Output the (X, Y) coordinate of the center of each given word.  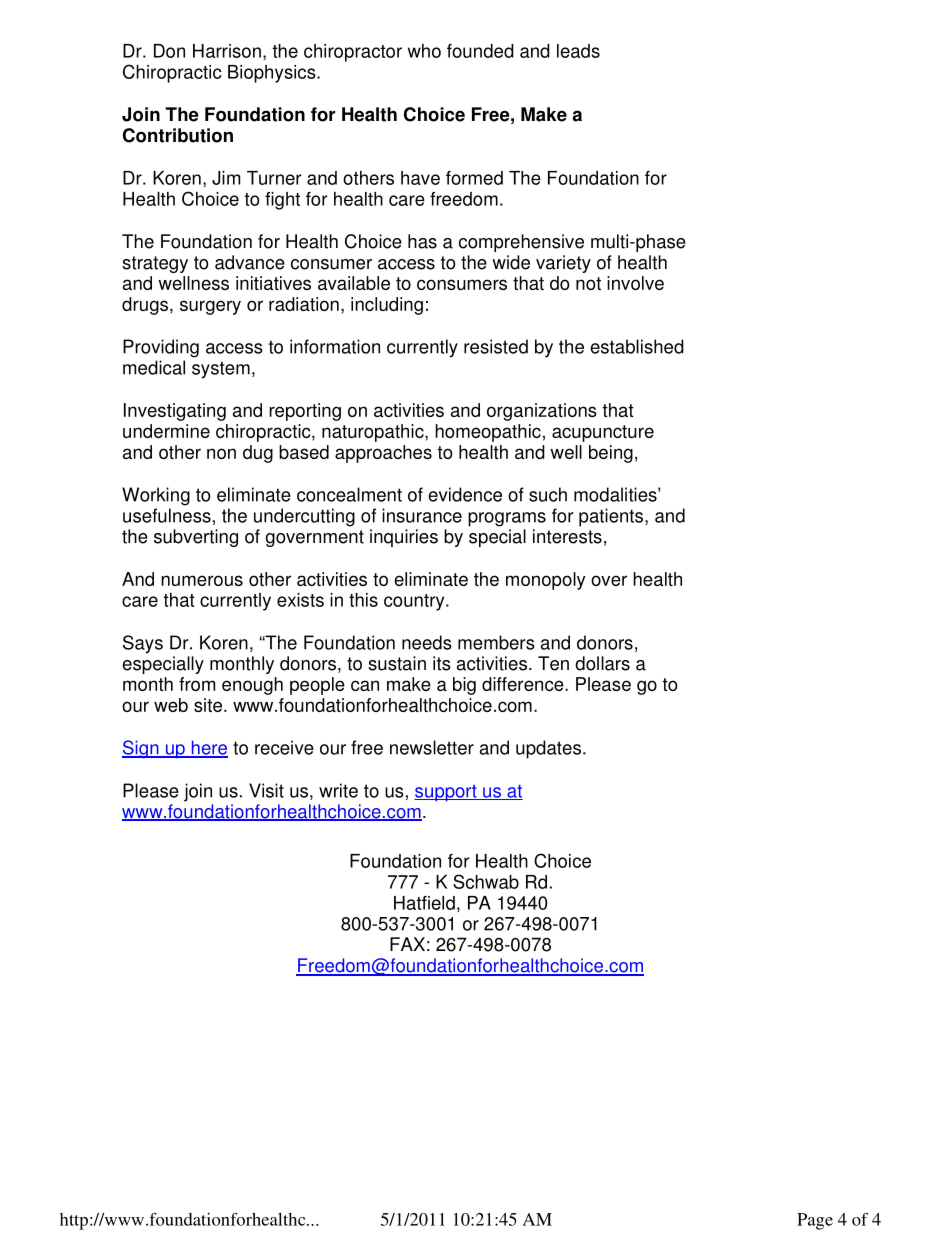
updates (548, 749)
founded (480, 51)
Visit (266, 790)
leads (578, 51)
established (637, 346)
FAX (407, 944)
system (221, 370)
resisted (496, 346)
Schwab (486, 881)
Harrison (227, 51)
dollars (602, 663)
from (197, 684)
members (496, 642)
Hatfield (424, 903)
